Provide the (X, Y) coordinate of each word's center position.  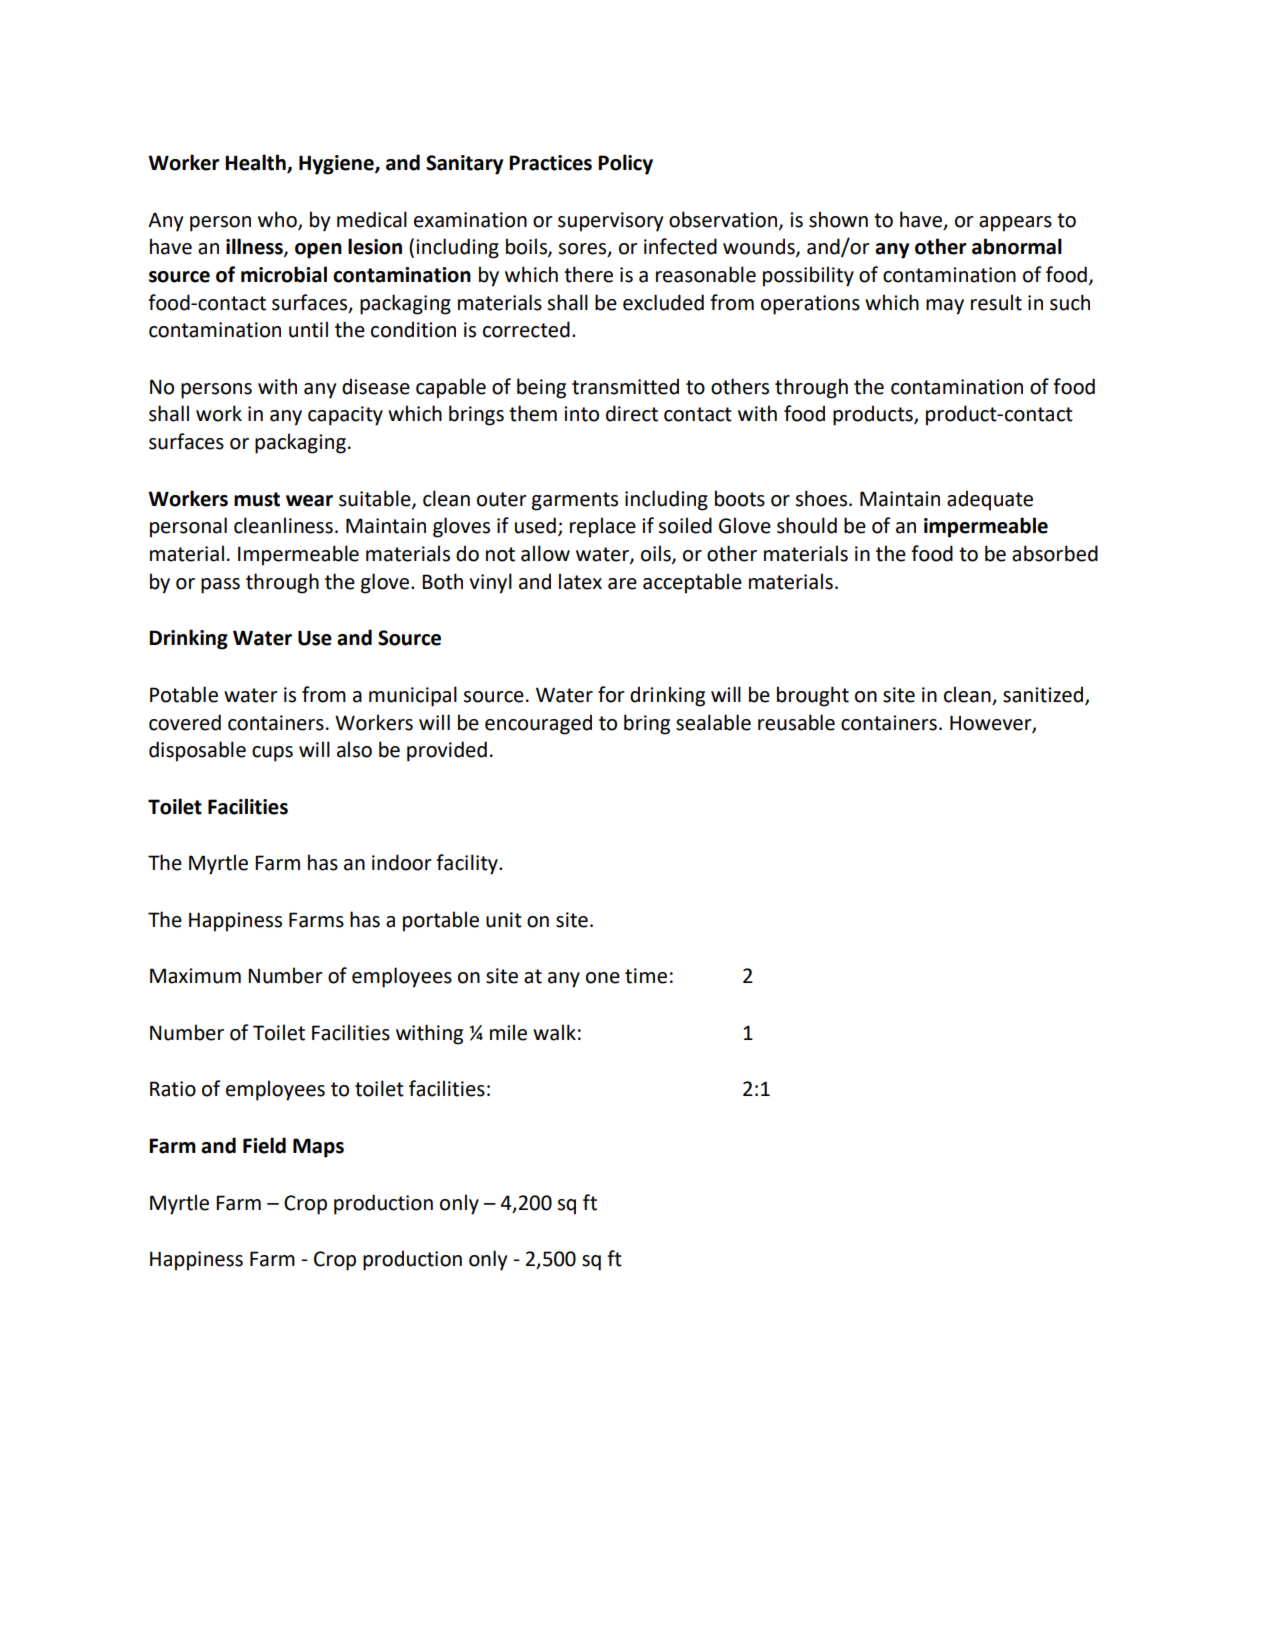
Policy (625, 164)
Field (264, 1145)
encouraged (538, 724)
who (278, 220)
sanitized (1044, 695)
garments (575, 501)
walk (554, 1032)
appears (1015, 224)
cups (272, 754)
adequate (990, 500)
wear (309, 501)
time (646, 976)
